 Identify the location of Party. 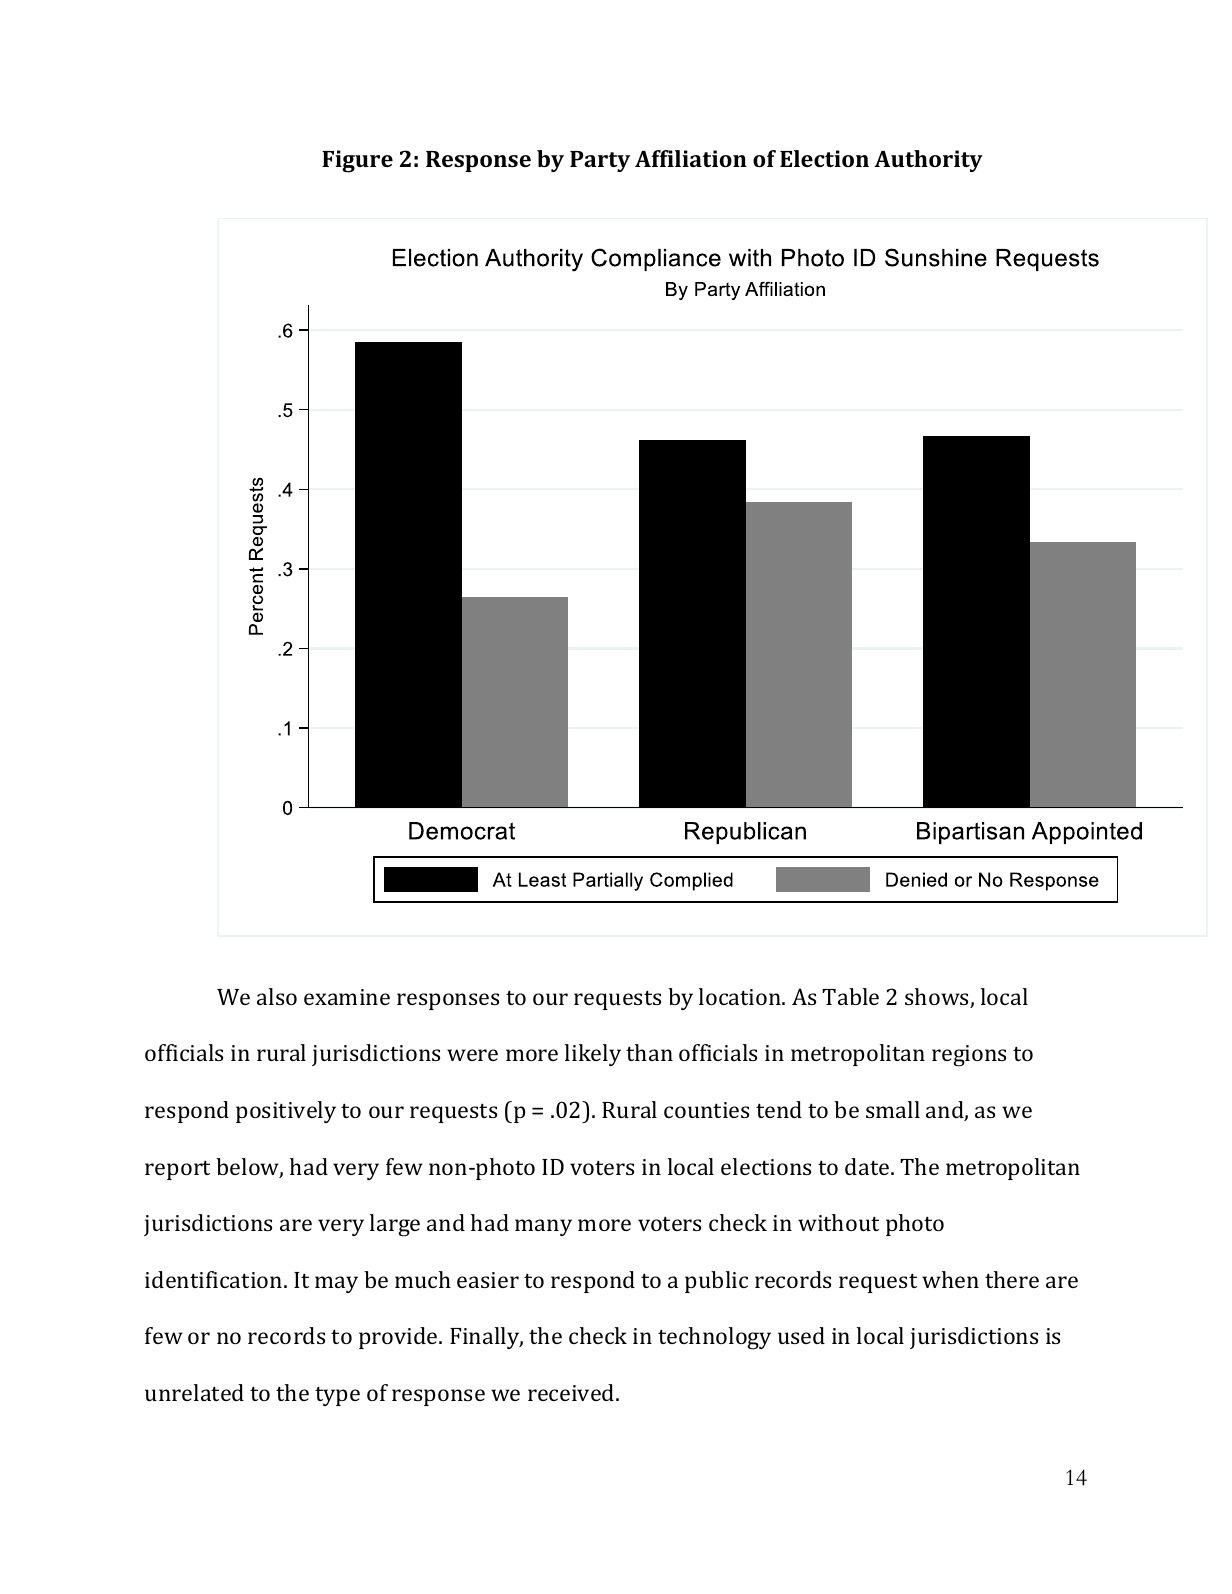
(600, 161).
